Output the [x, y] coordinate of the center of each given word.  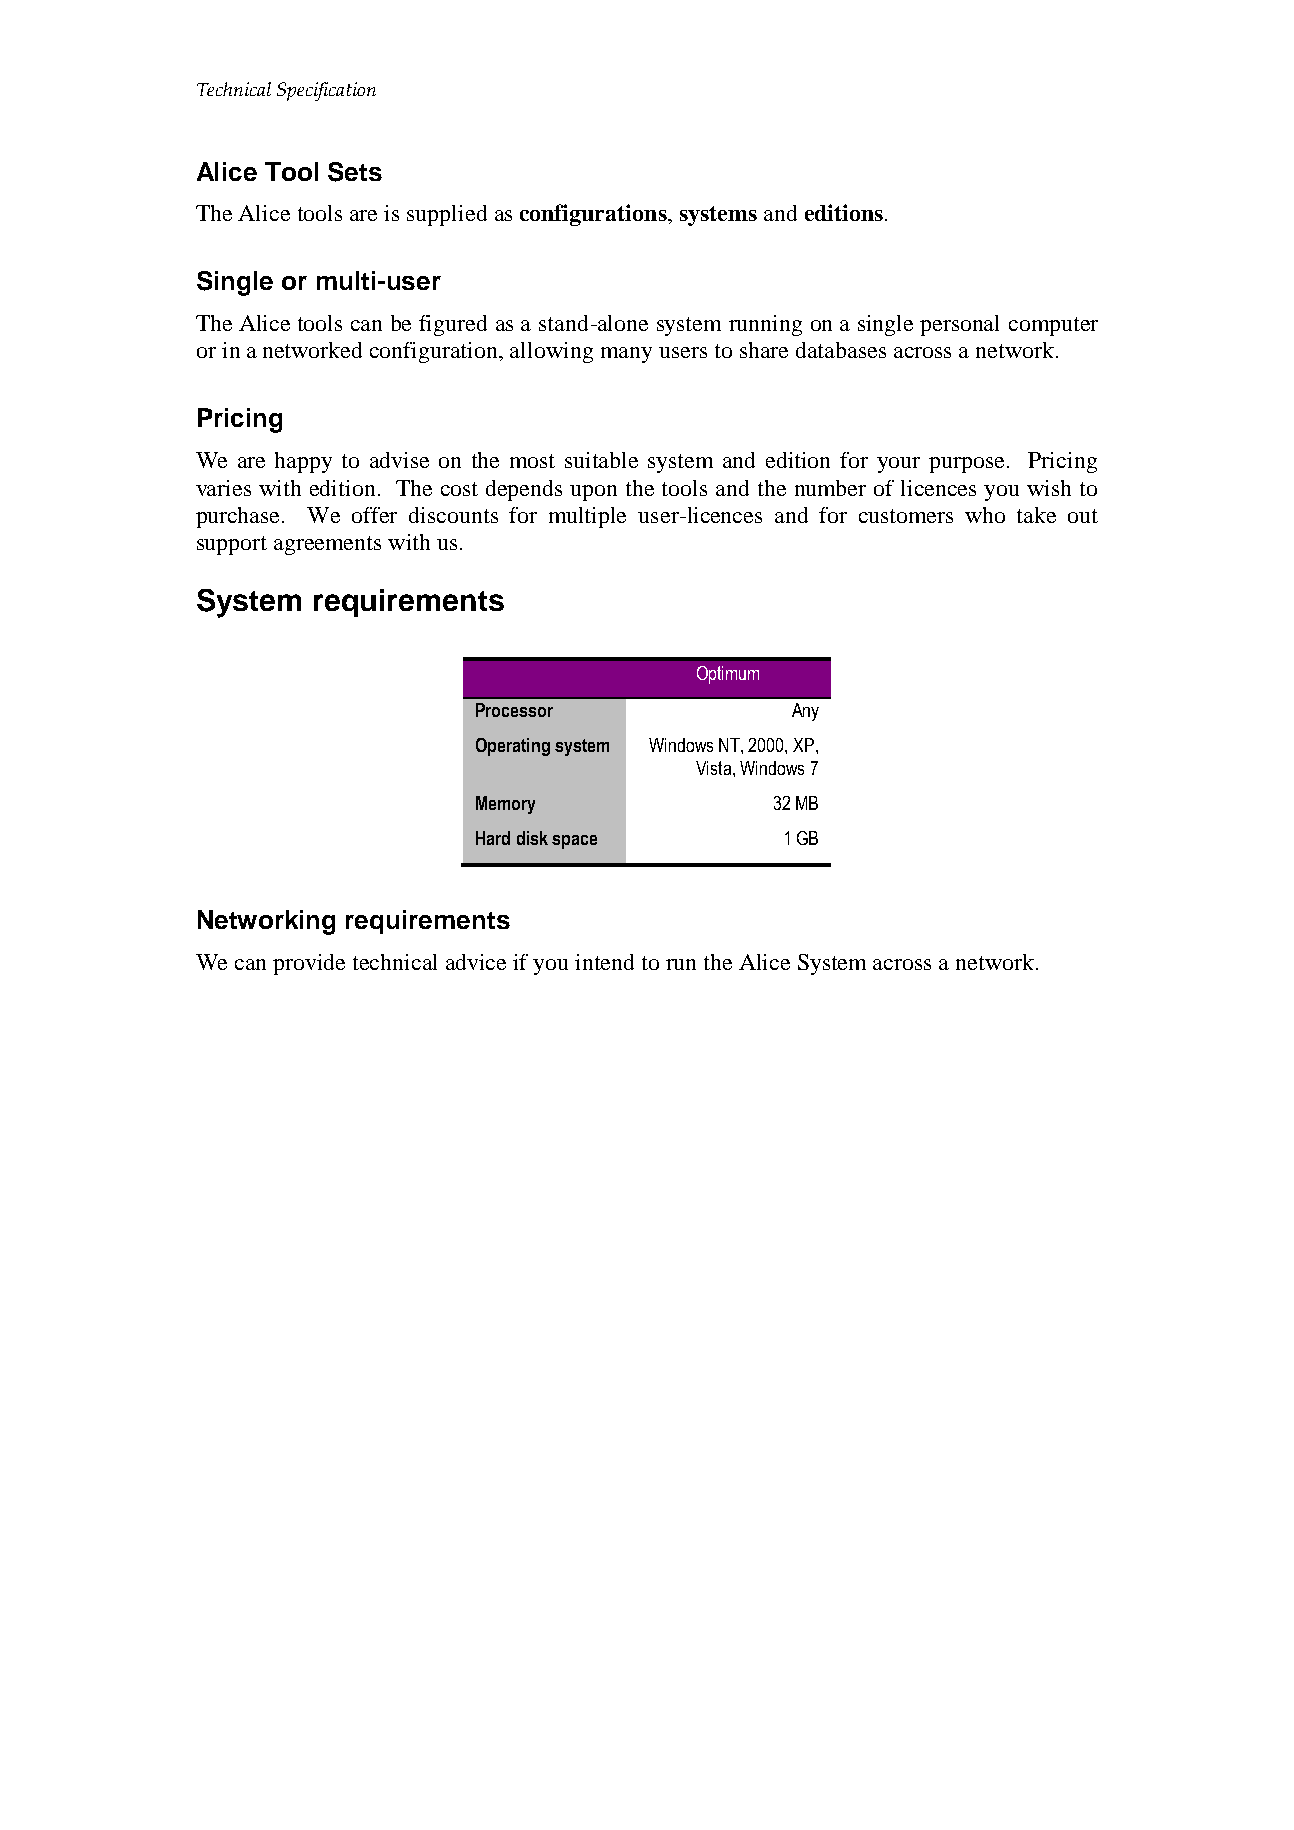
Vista [715, 768]
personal [959, 325]
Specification [326, 91]
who [985, 515]
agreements [327, 545]
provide [309, 964]
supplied [447, 215]
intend [604, 962]
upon [593, 493]
